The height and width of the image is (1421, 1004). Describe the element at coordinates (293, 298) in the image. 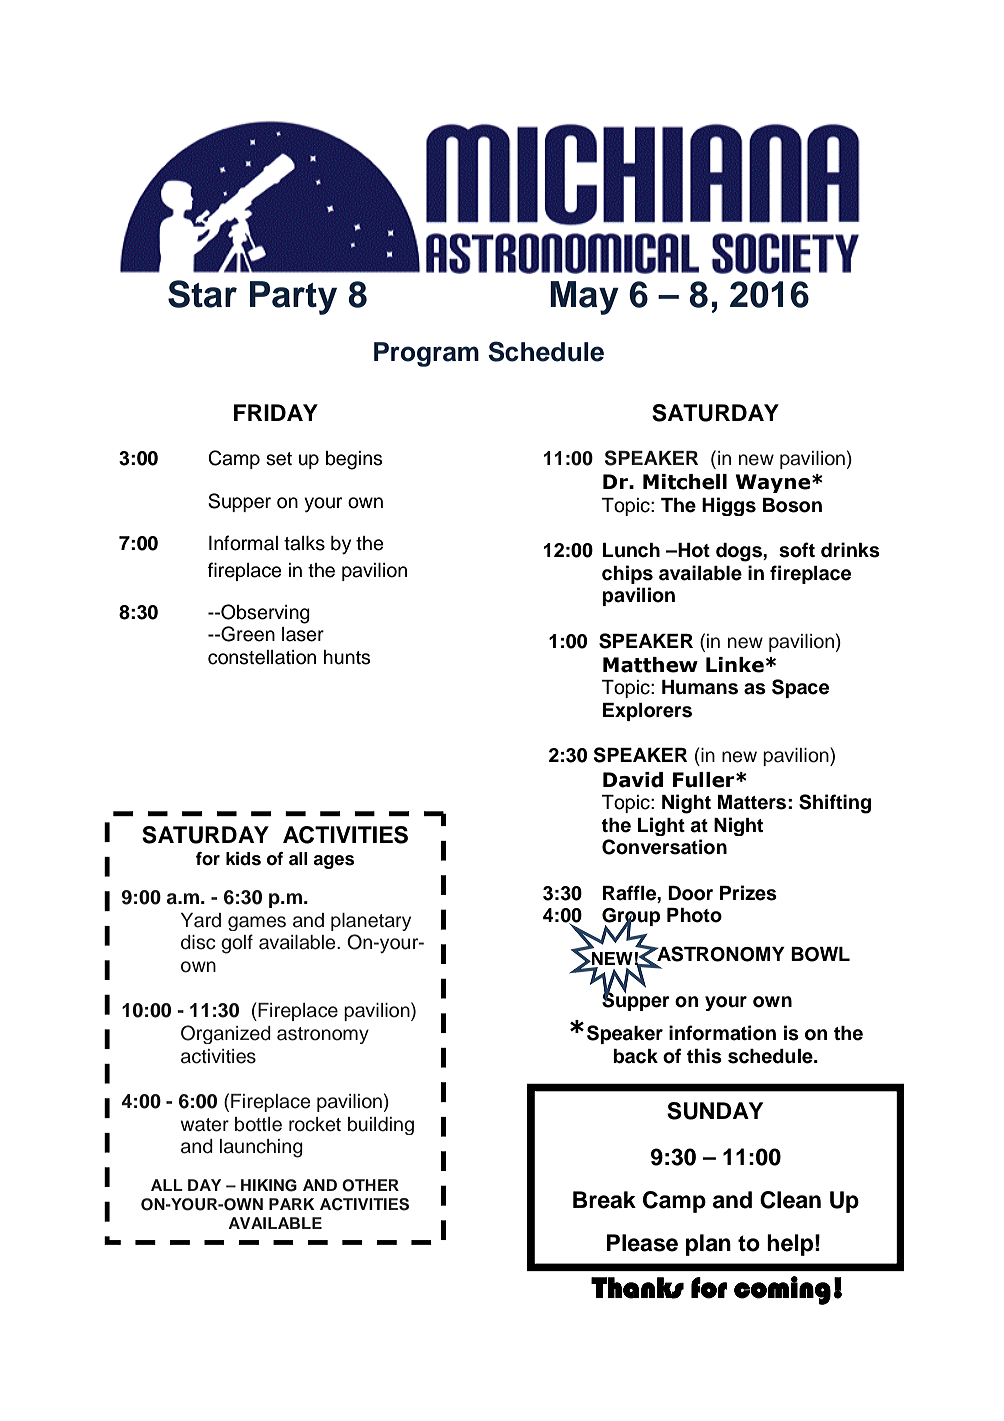

I see `Party` at that location.
